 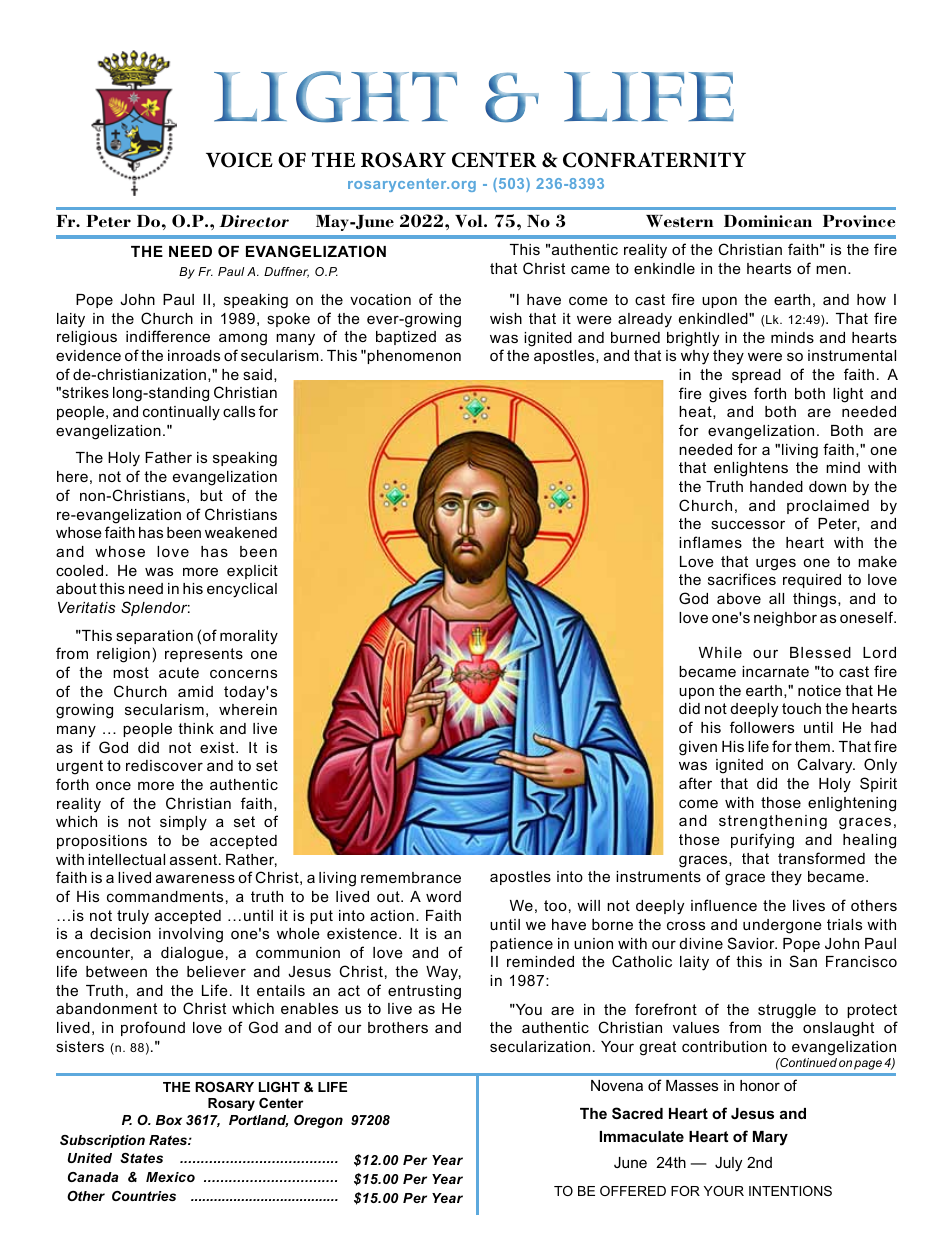 I want to click on word, so click(x=443, y=896).
